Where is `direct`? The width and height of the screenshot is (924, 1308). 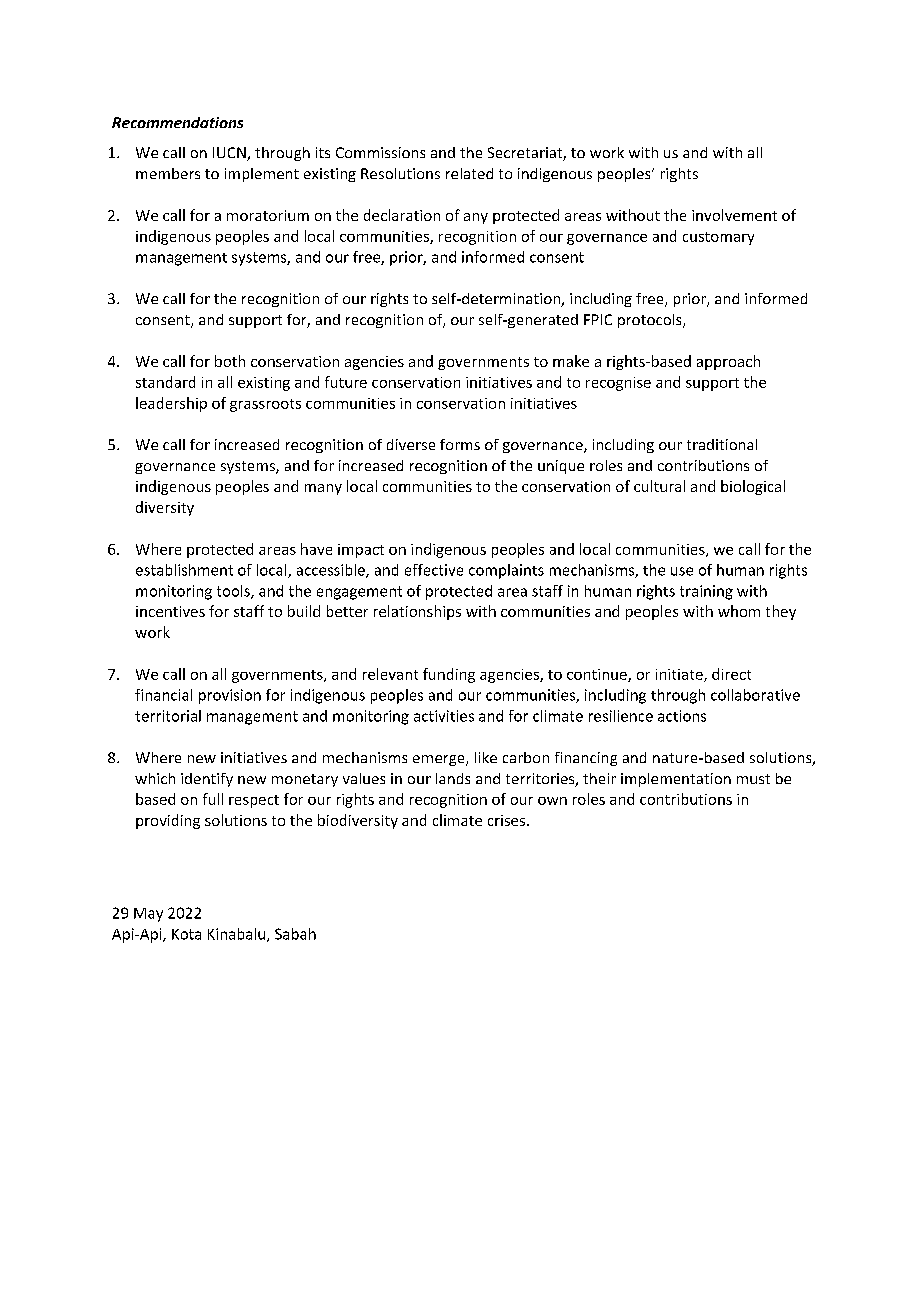
direct is located at coordinates (731, 674).
